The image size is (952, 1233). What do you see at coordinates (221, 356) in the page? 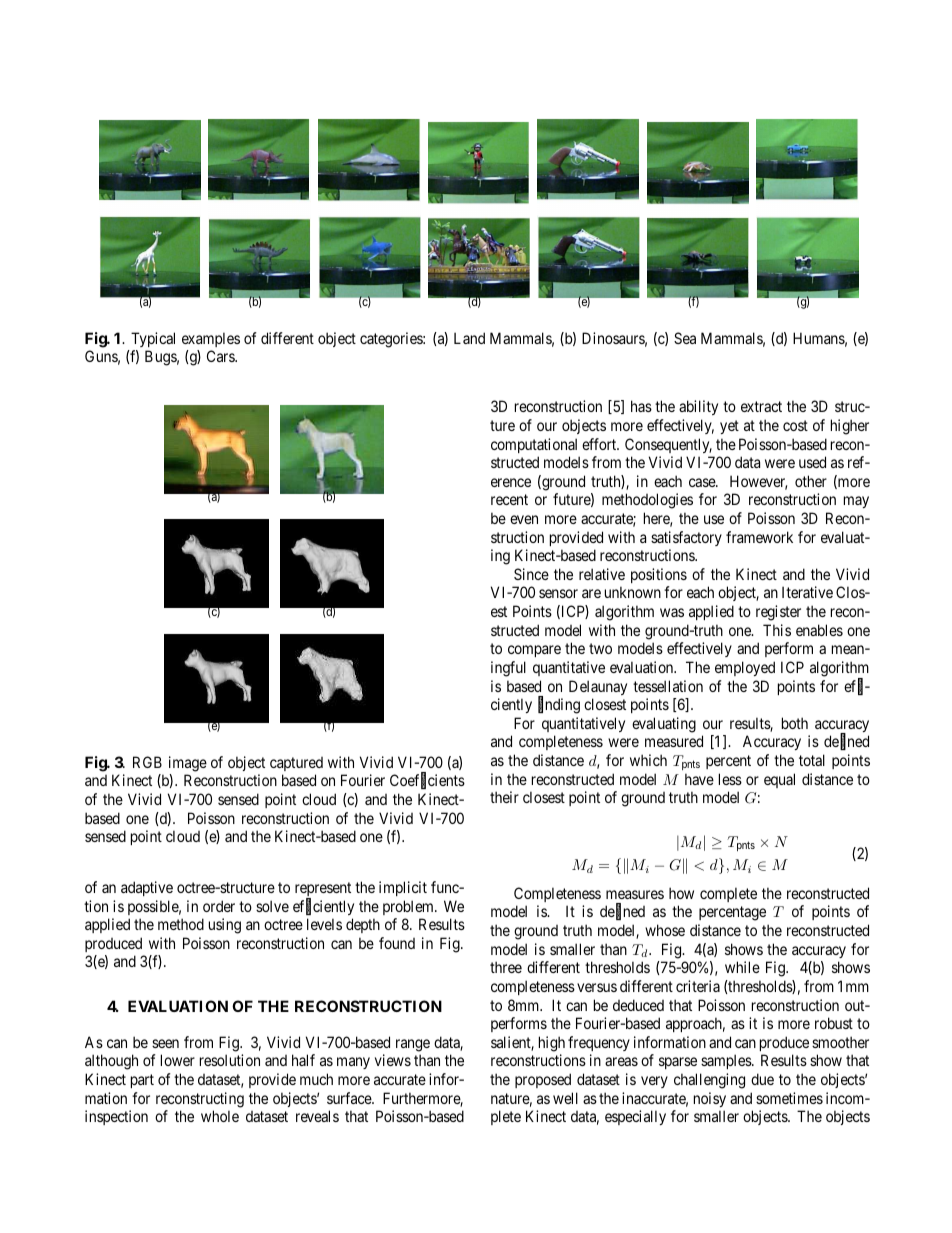
I see `Cars` at bounding box center [221, 356].
